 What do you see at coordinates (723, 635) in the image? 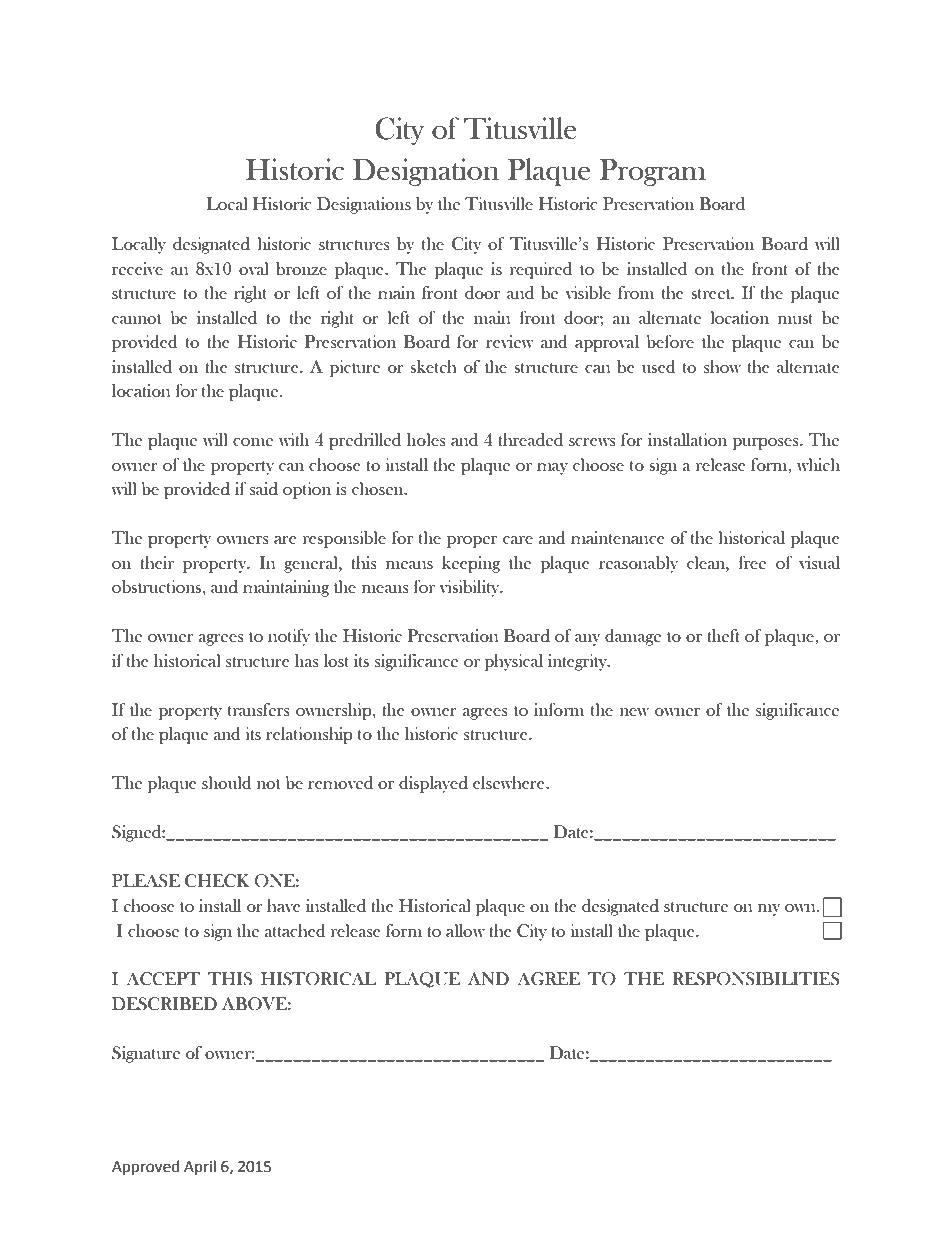
I see `theft` at bounding box center [723, 635].
